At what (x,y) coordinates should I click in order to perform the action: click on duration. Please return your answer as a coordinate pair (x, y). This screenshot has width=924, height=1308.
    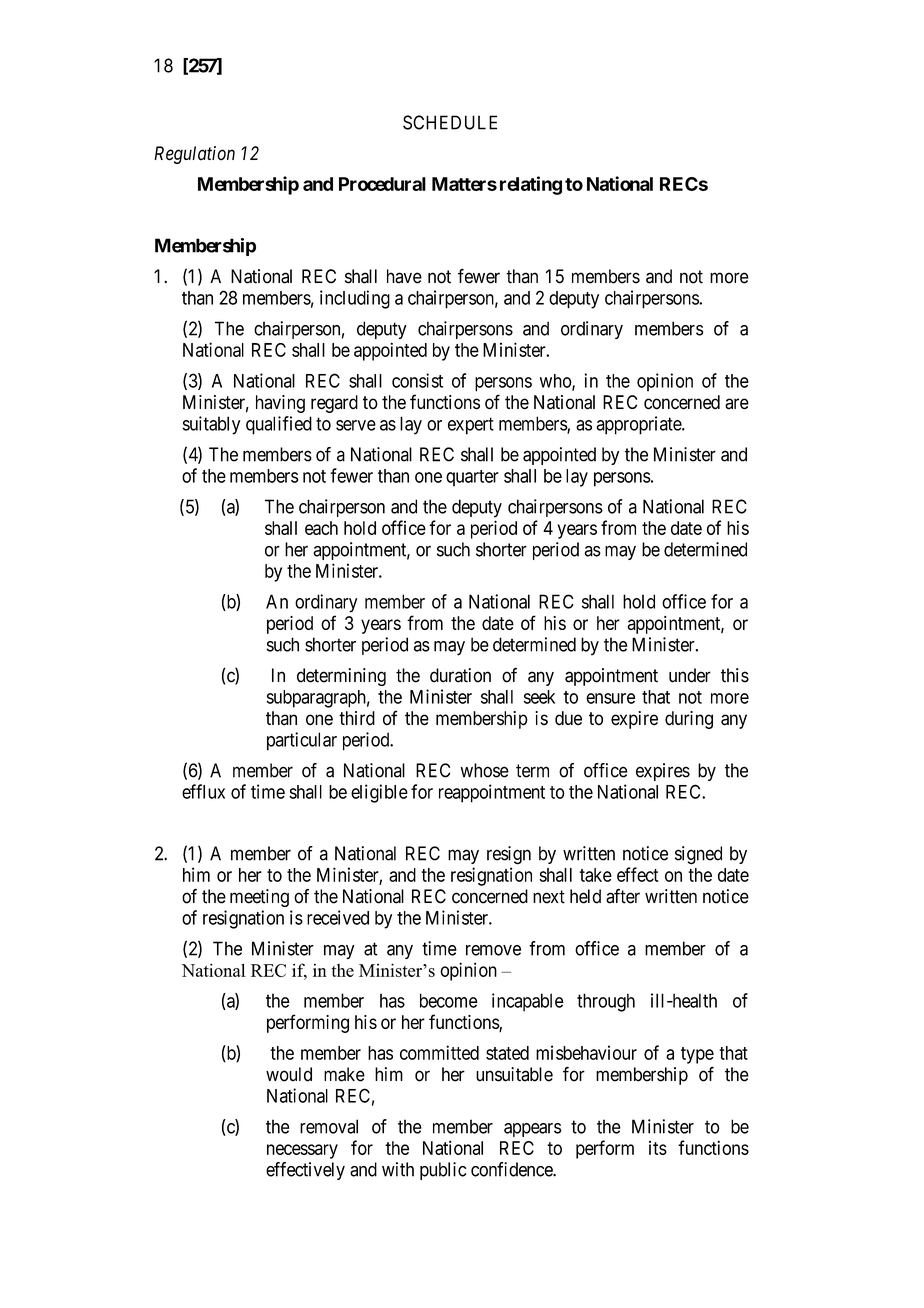
    Looking at the image, I should click on (460, 675).
